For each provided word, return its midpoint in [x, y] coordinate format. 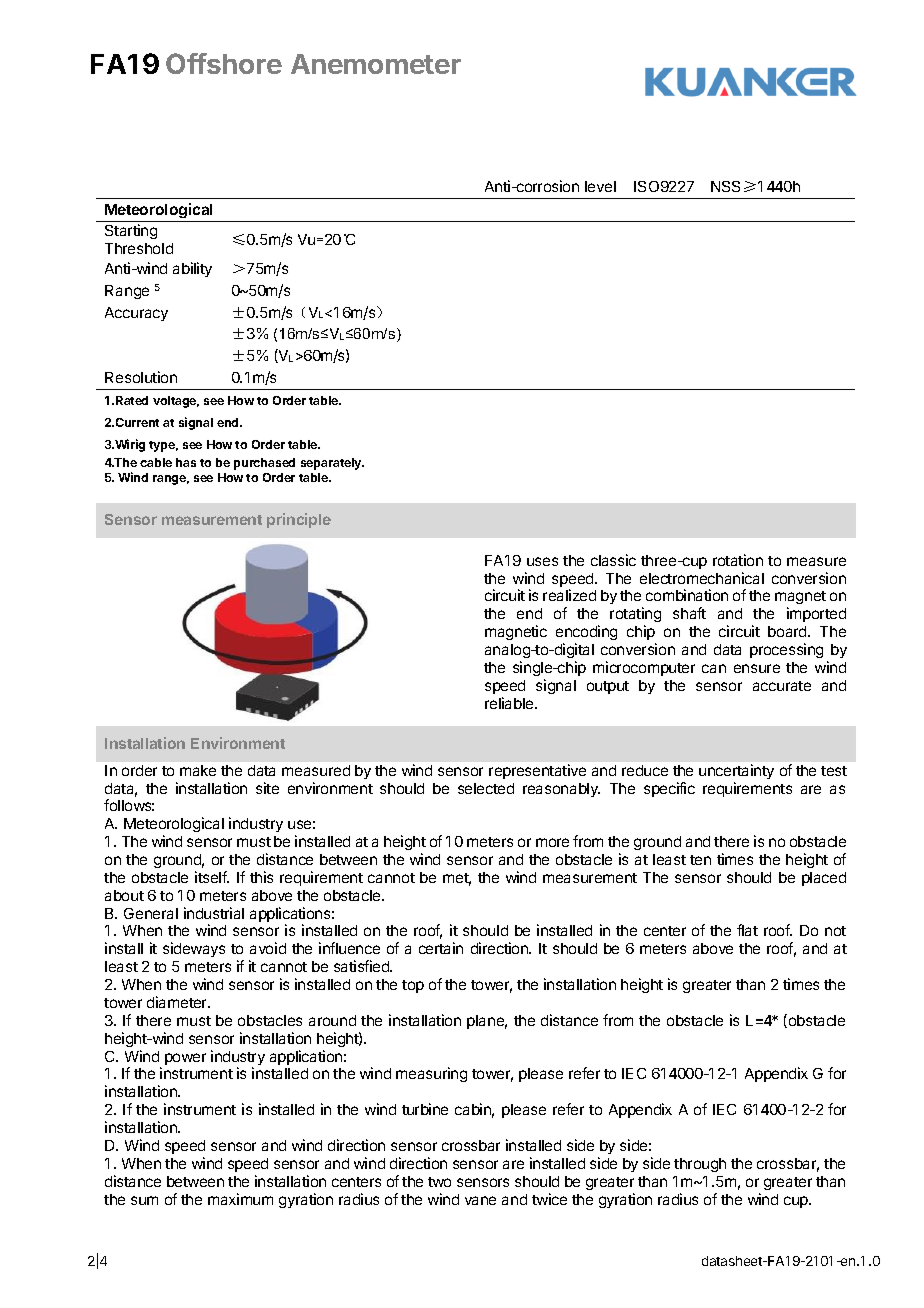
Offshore [224, 63]
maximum [240, 1199]
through [700, 1165]
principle [299, 520]
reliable [510, 703]
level [600, 186]
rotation [738, 560]
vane [480, 1200]
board [788, 631]
